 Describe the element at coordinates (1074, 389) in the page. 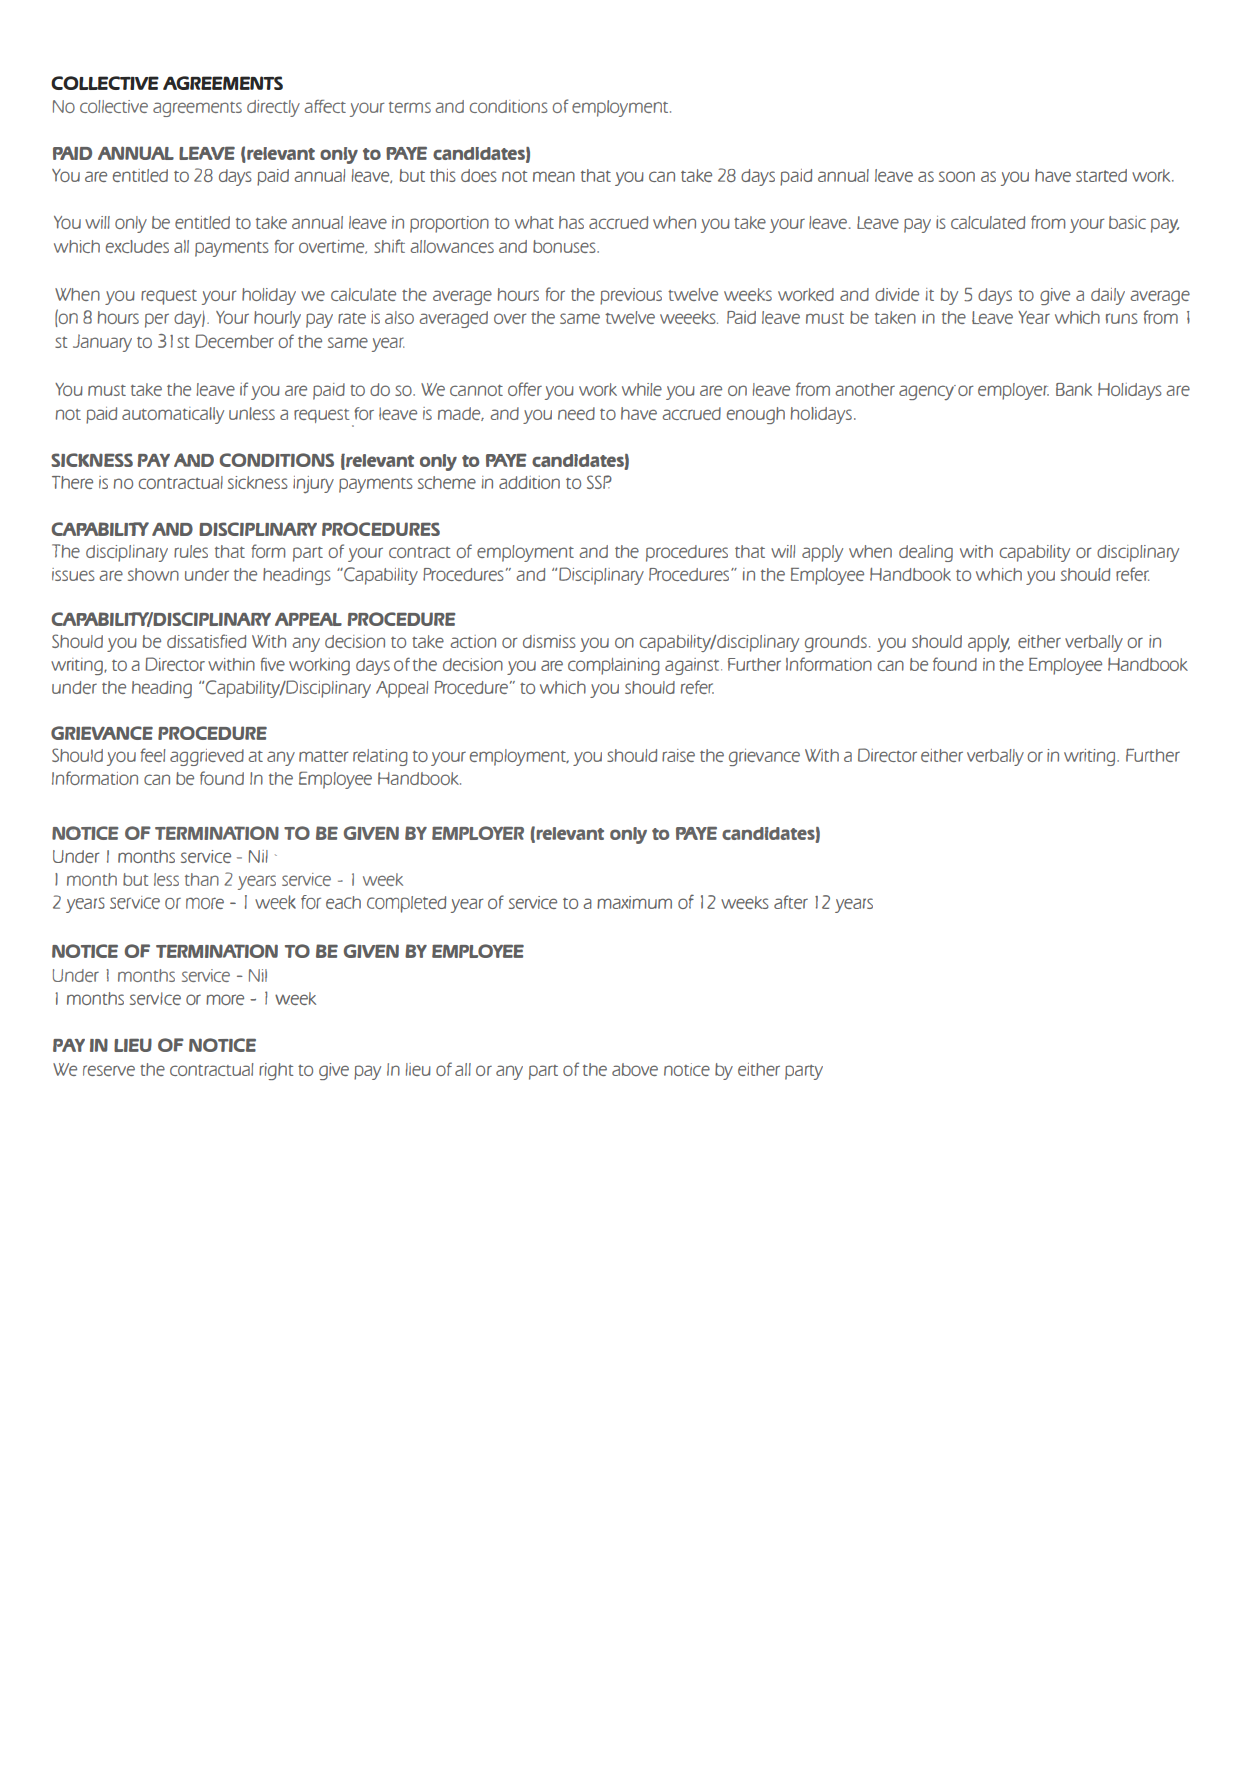

I see `Bank` at that location.
